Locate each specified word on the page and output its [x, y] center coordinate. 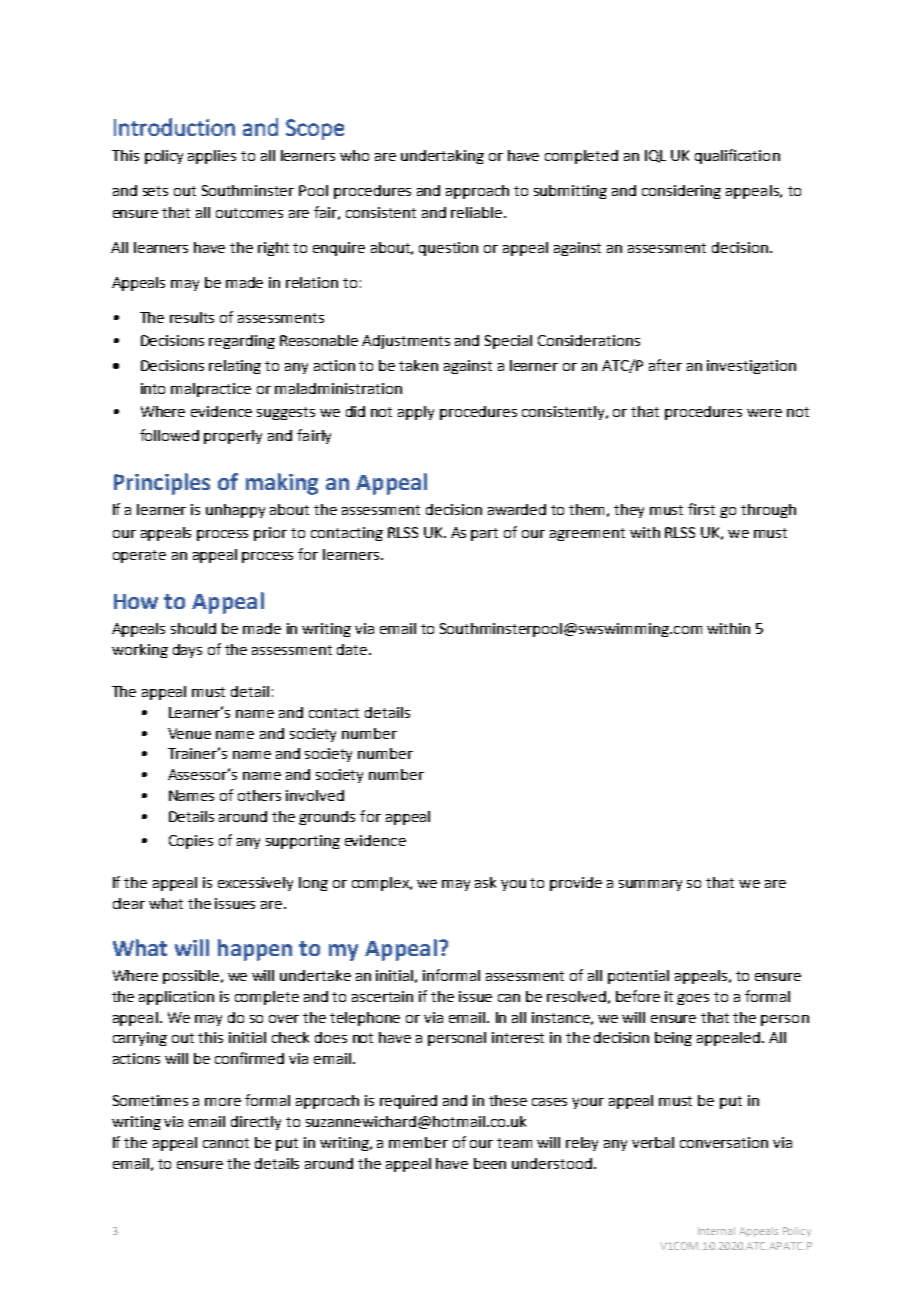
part [484, 534]
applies [212, 157]
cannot [226, 1143]
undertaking [442, 157]
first [701, 509]
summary [650, 885]
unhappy [235, 511]
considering [681, 192]
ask [485, 882]
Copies [191, 842]
